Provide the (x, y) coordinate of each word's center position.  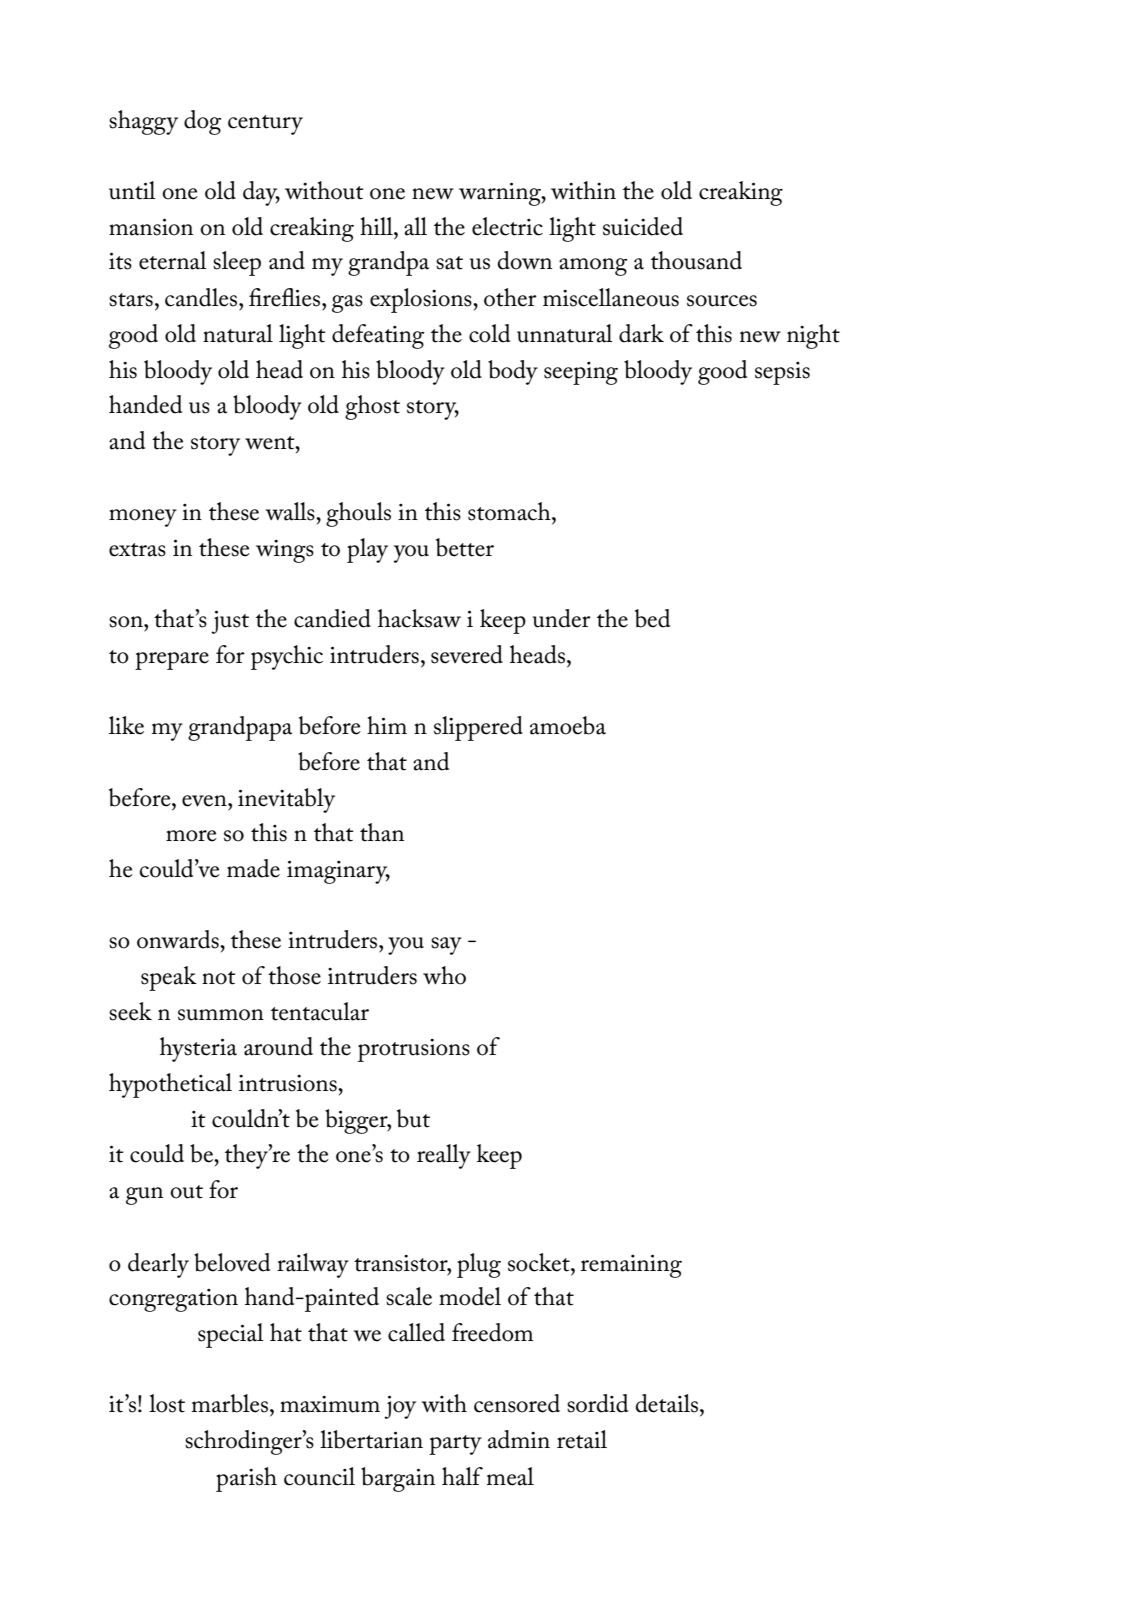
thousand (696, 260)
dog (202, 122)
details (667, 1403)
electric (507, 226)
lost (167, 1403)
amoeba (568, 725)
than (382, 832)
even (205, 801)
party (455, 1445)
